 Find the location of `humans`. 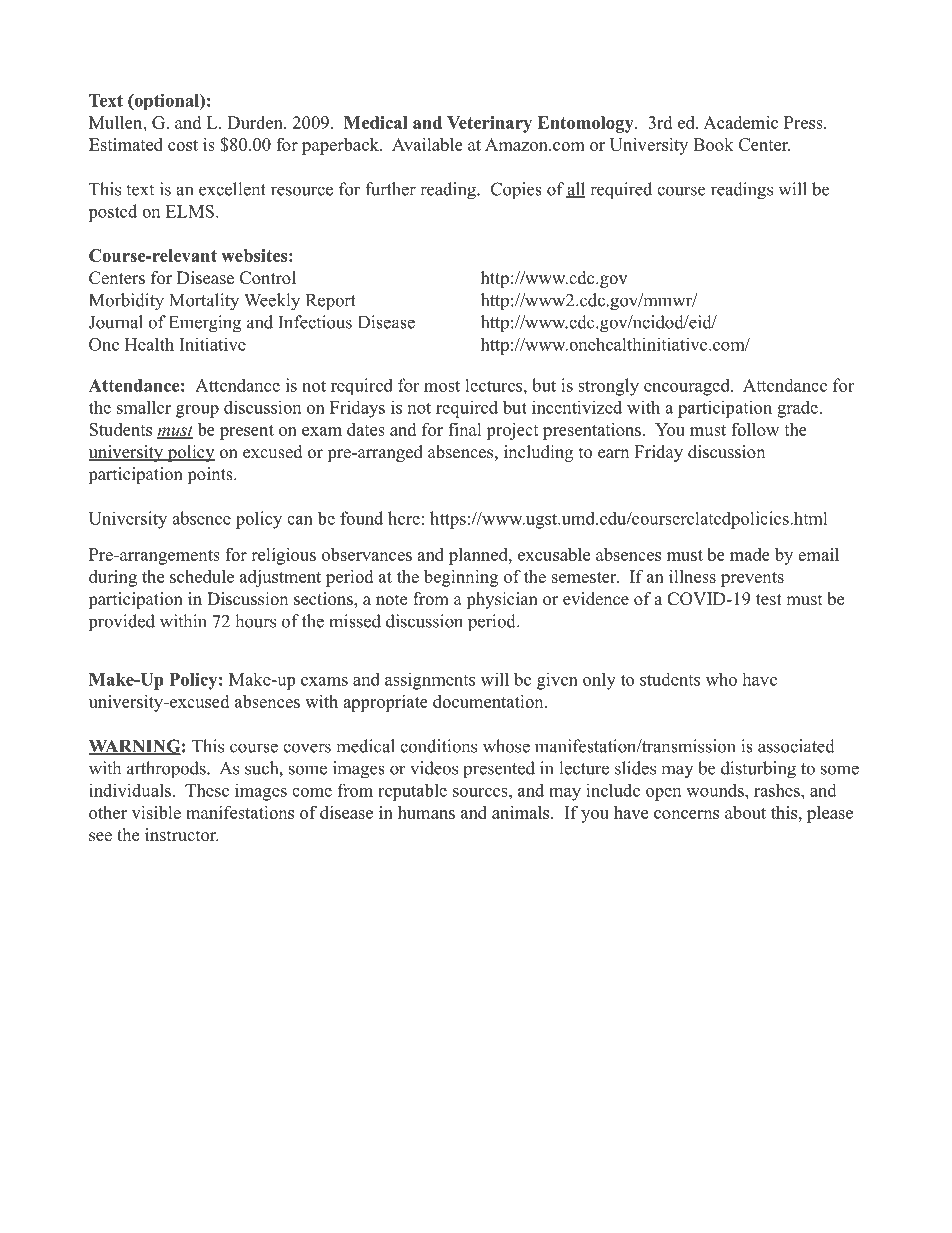

humans is located at coordinates (426, 812).
